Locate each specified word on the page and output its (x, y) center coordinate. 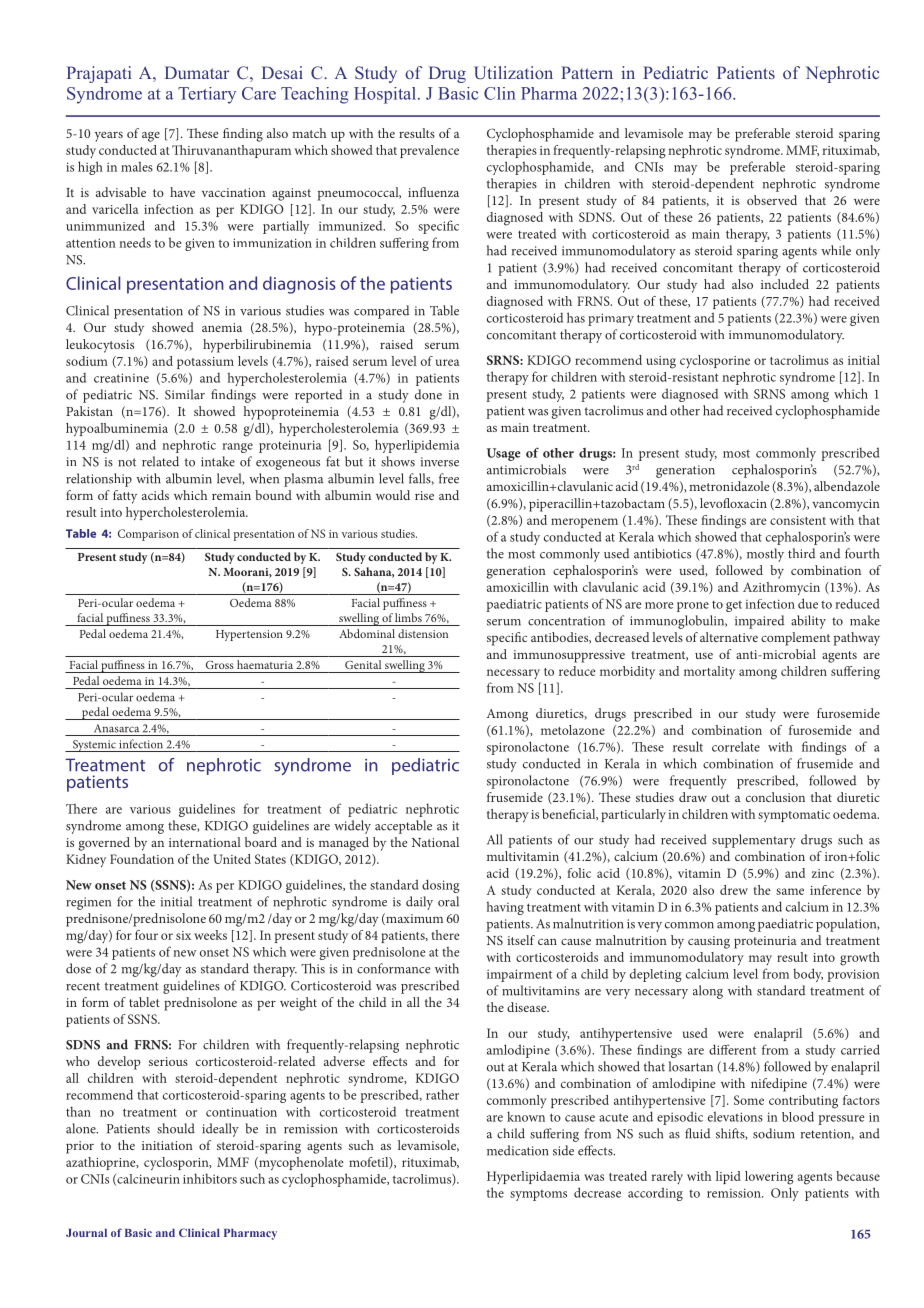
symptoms (538, 1195)
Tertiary (207, 95)
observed (772, 200)
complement (795, 639)
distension (423, 633)
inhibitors (210, 1178)
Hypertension (249, 635)
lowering (769, 1178)
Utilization (513, 73)
